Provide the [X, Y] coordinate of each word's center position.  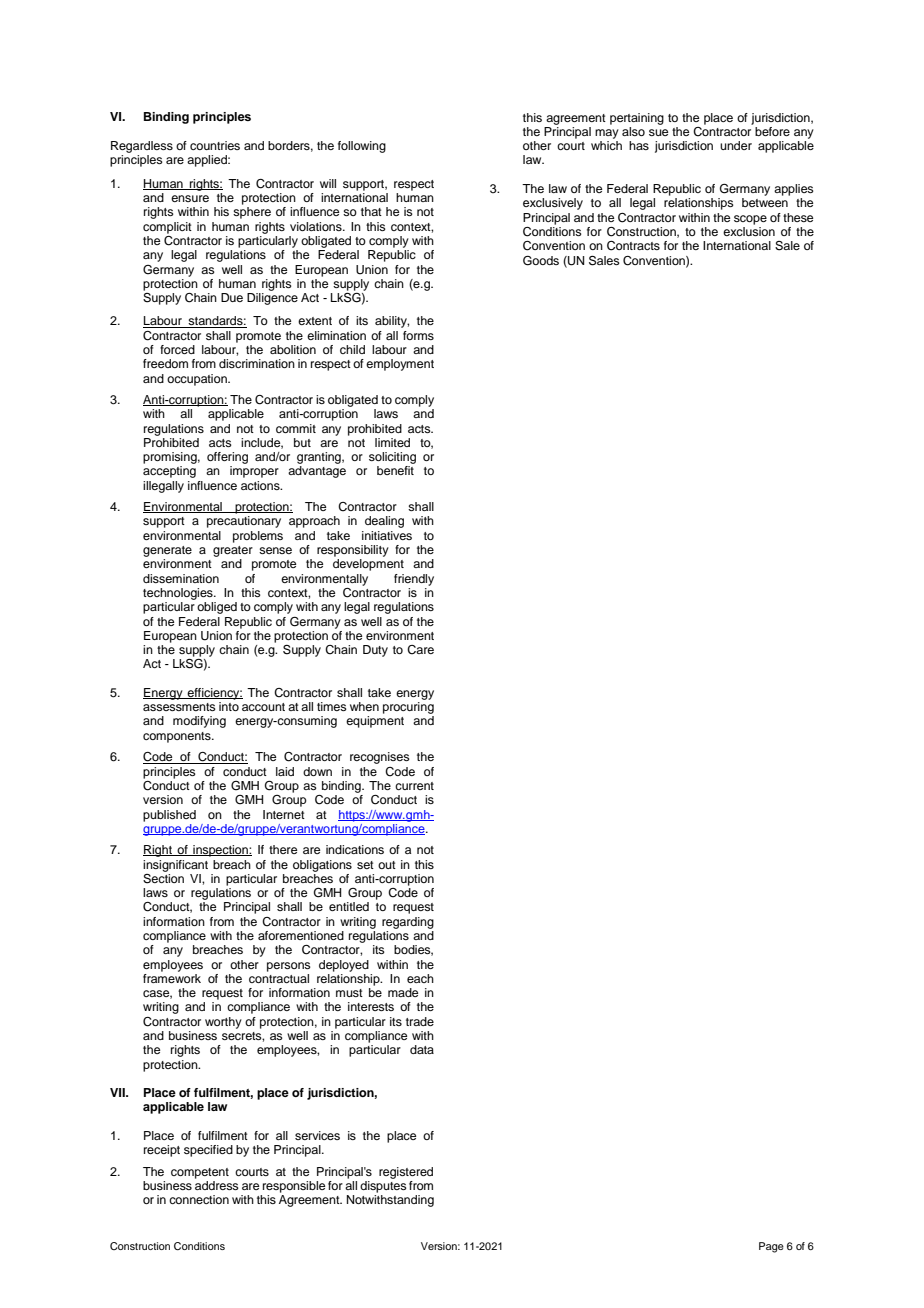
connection [199, 1199]
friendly [414, 580]
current [414, 786]
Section [163, 877]
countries [215, 145]
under [736, 145]
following [362, 147]
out [387, 865]
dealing [384, 522]
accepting [169, 472]
